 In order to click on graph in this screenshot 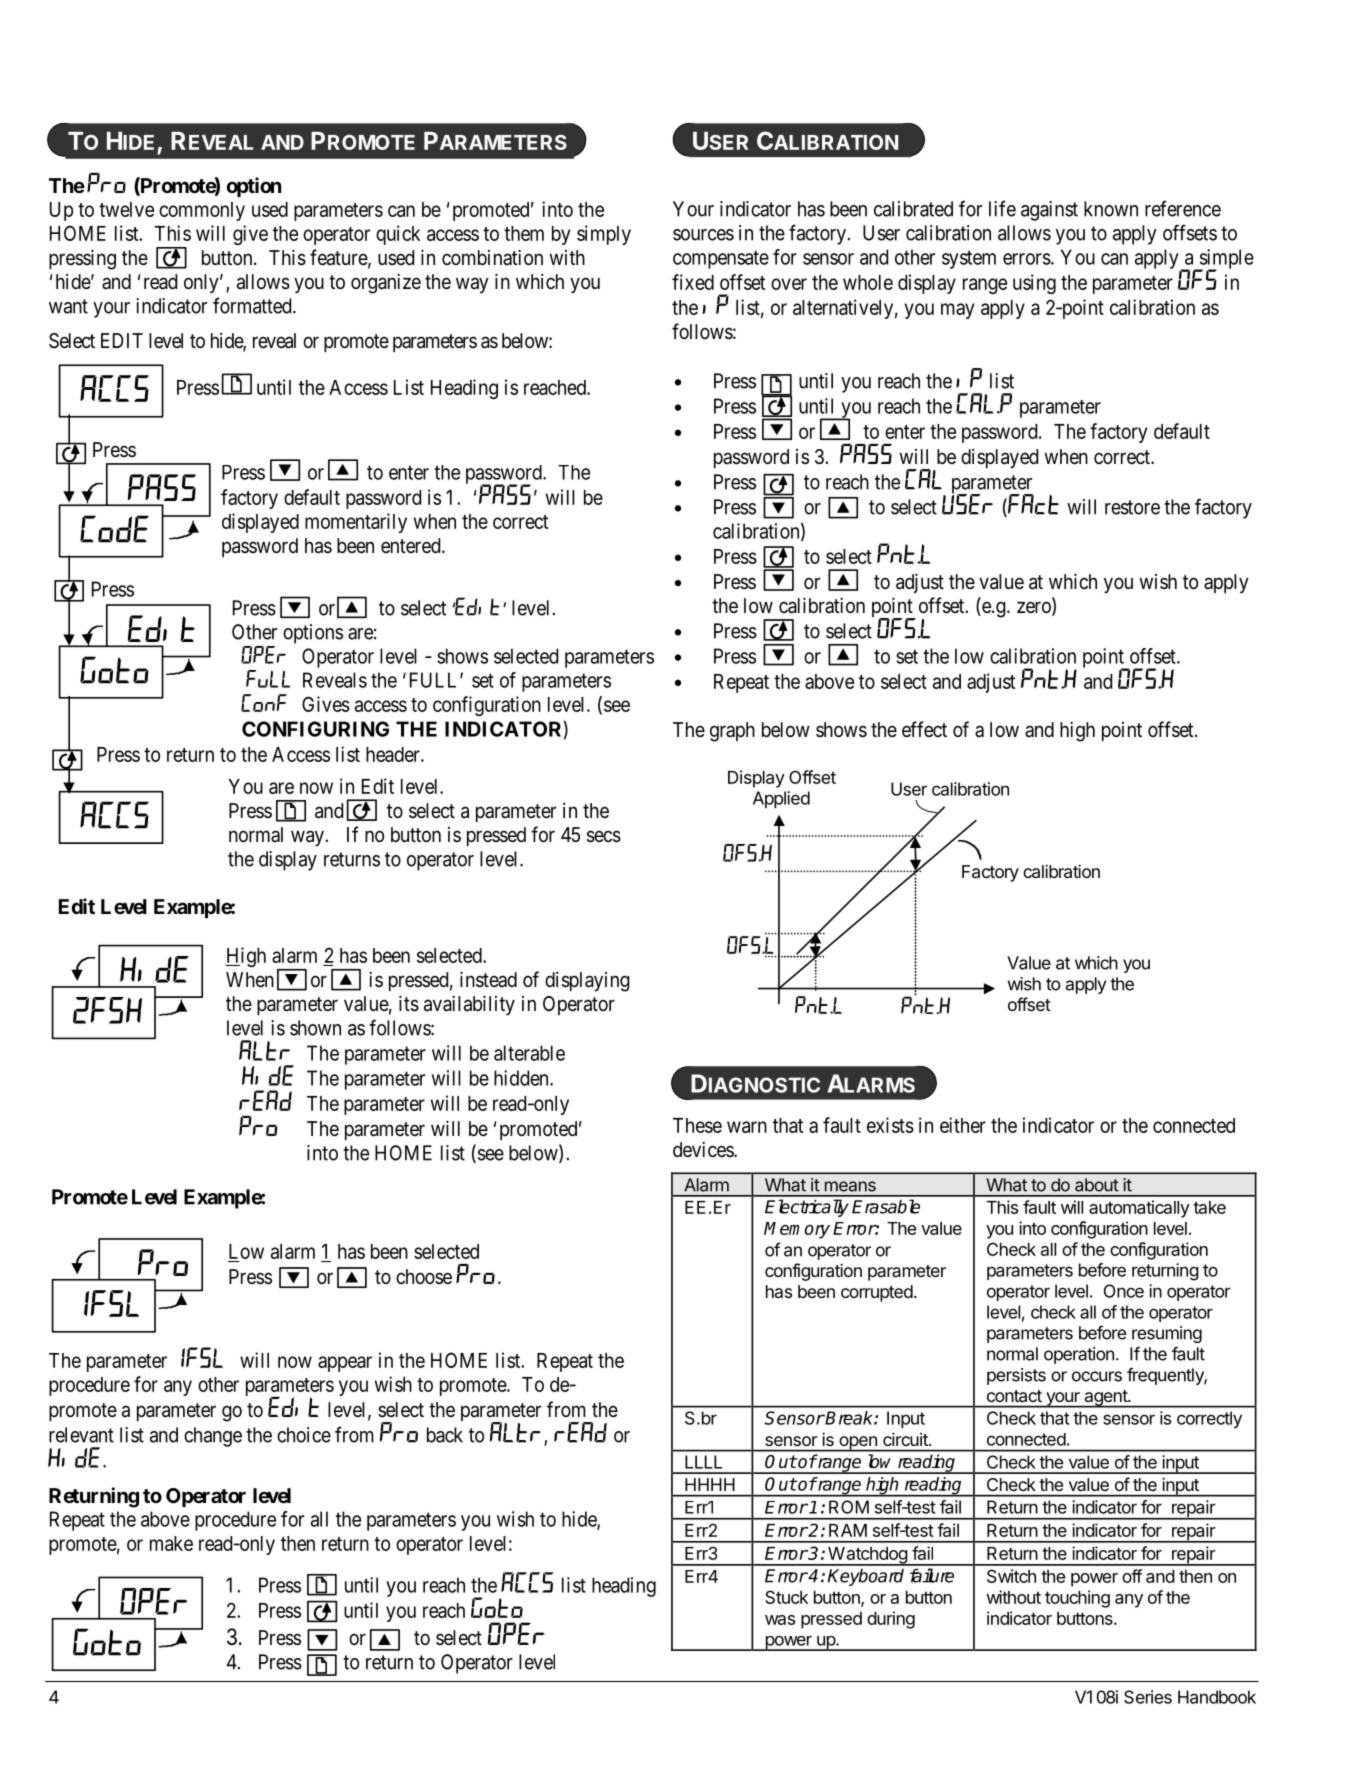, I will do `click(732, 732)`.
